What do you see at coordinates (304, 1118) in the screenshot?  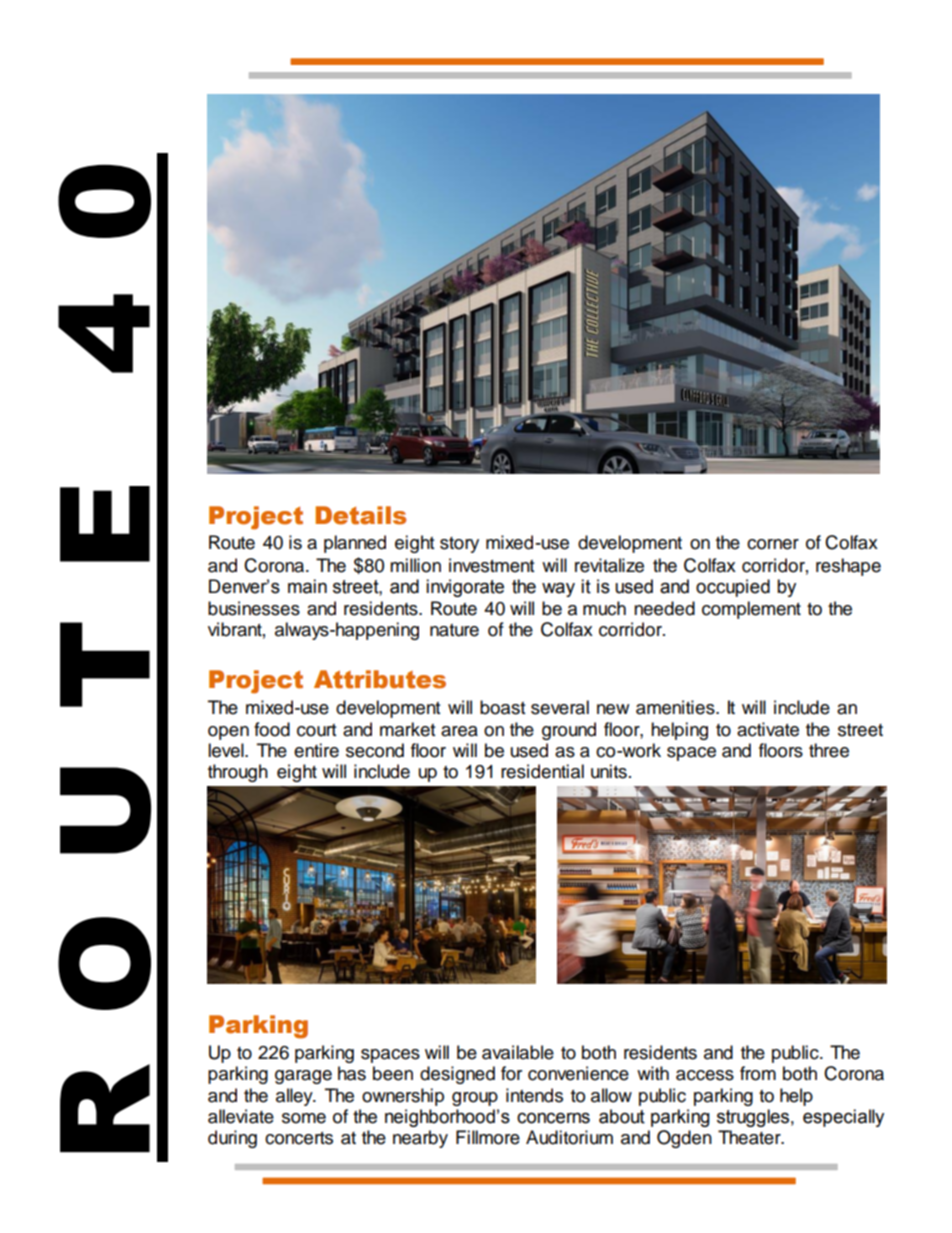 I see `some` at bounding box center [304, 1118].
